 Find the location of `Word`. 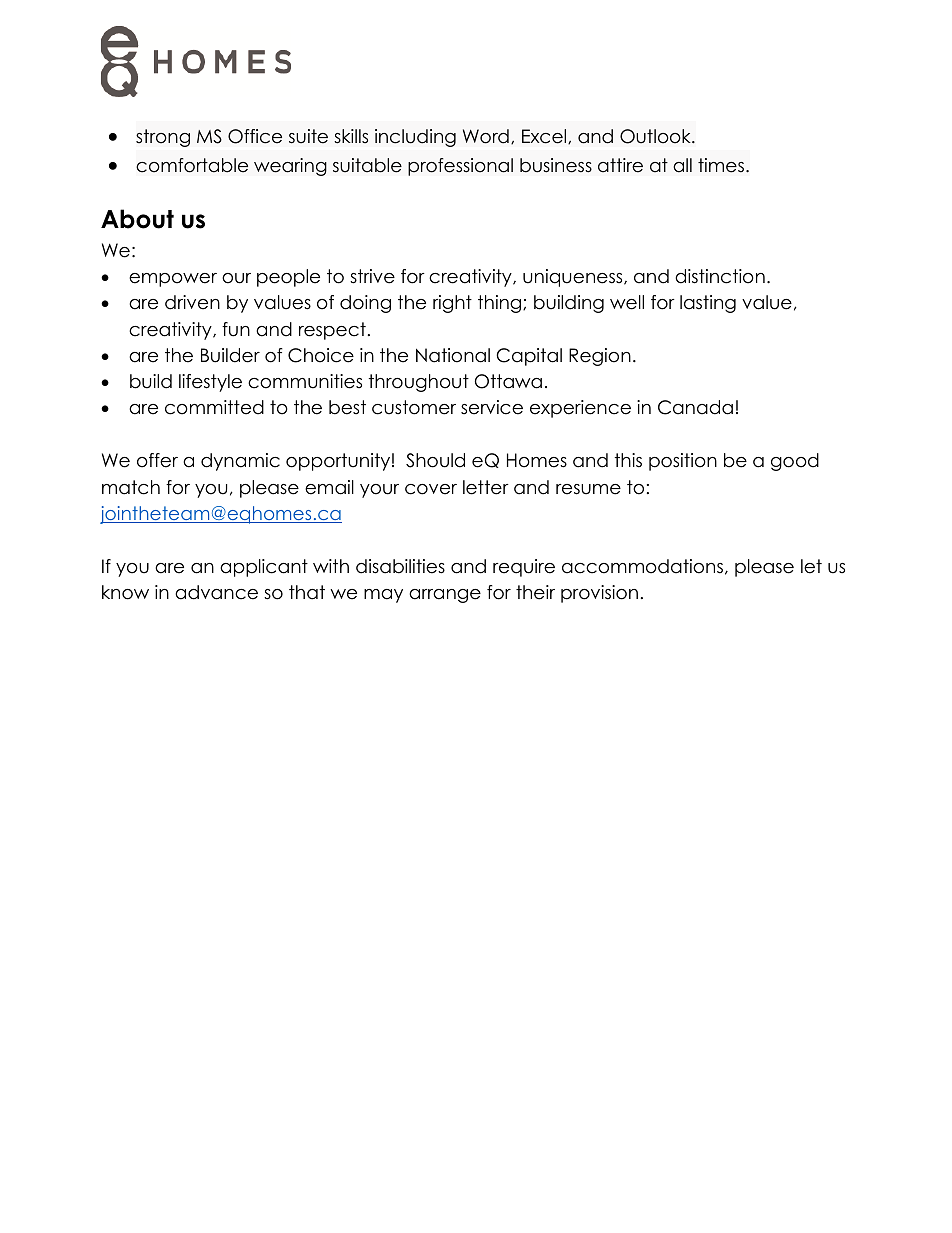

Word is located at coordinates (486, 136).
